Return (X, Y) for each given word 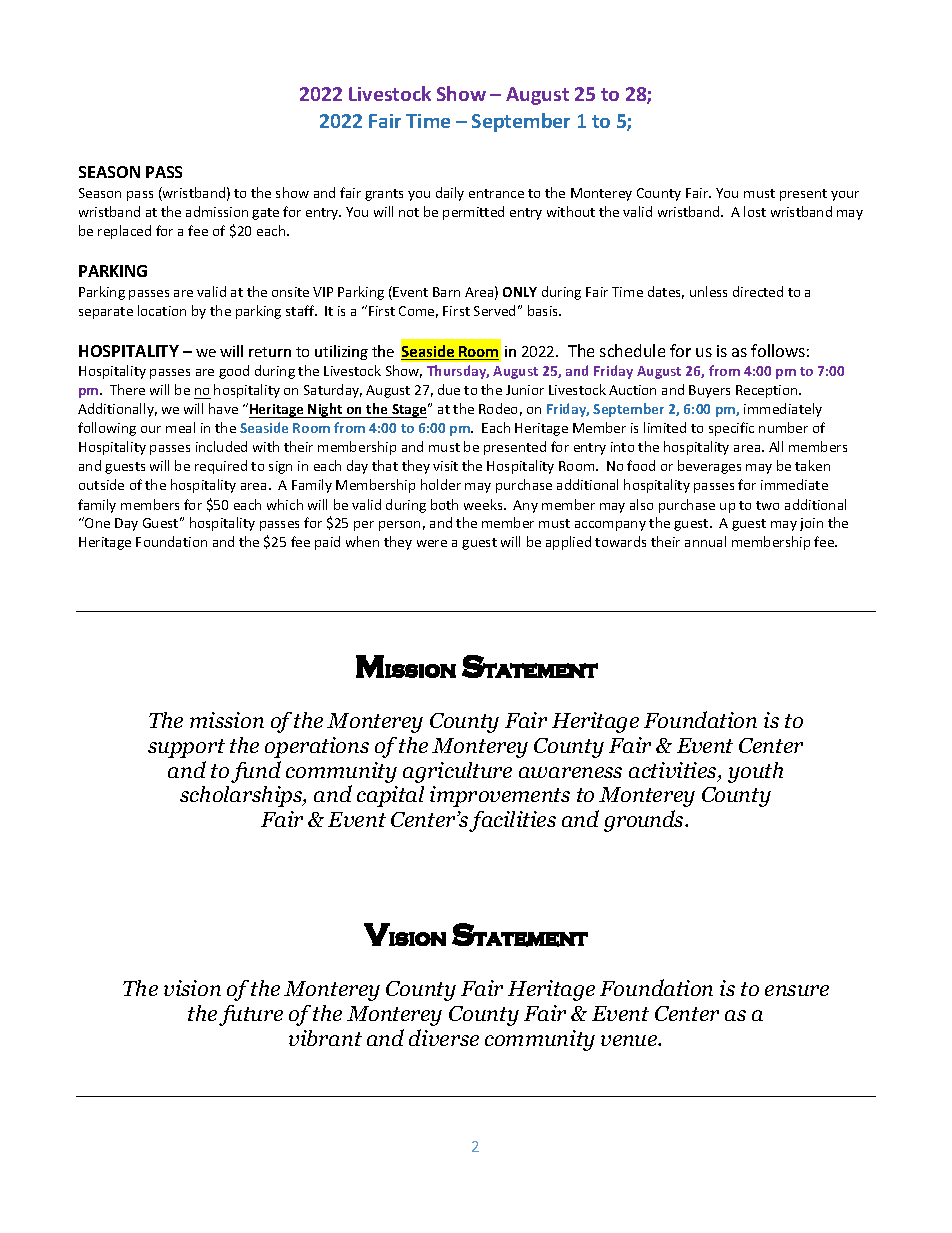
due (449, 389)
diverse (444, 1037)
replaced (124, 232)
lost (755, 211)
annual (705, 541)
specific (731, 429)
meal (180, 427)
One (96, 522)
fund (256, 772)
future (251, 1015)
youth (755, 772)
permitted (473, 213)
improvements (500, 796)
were (432, 543)
